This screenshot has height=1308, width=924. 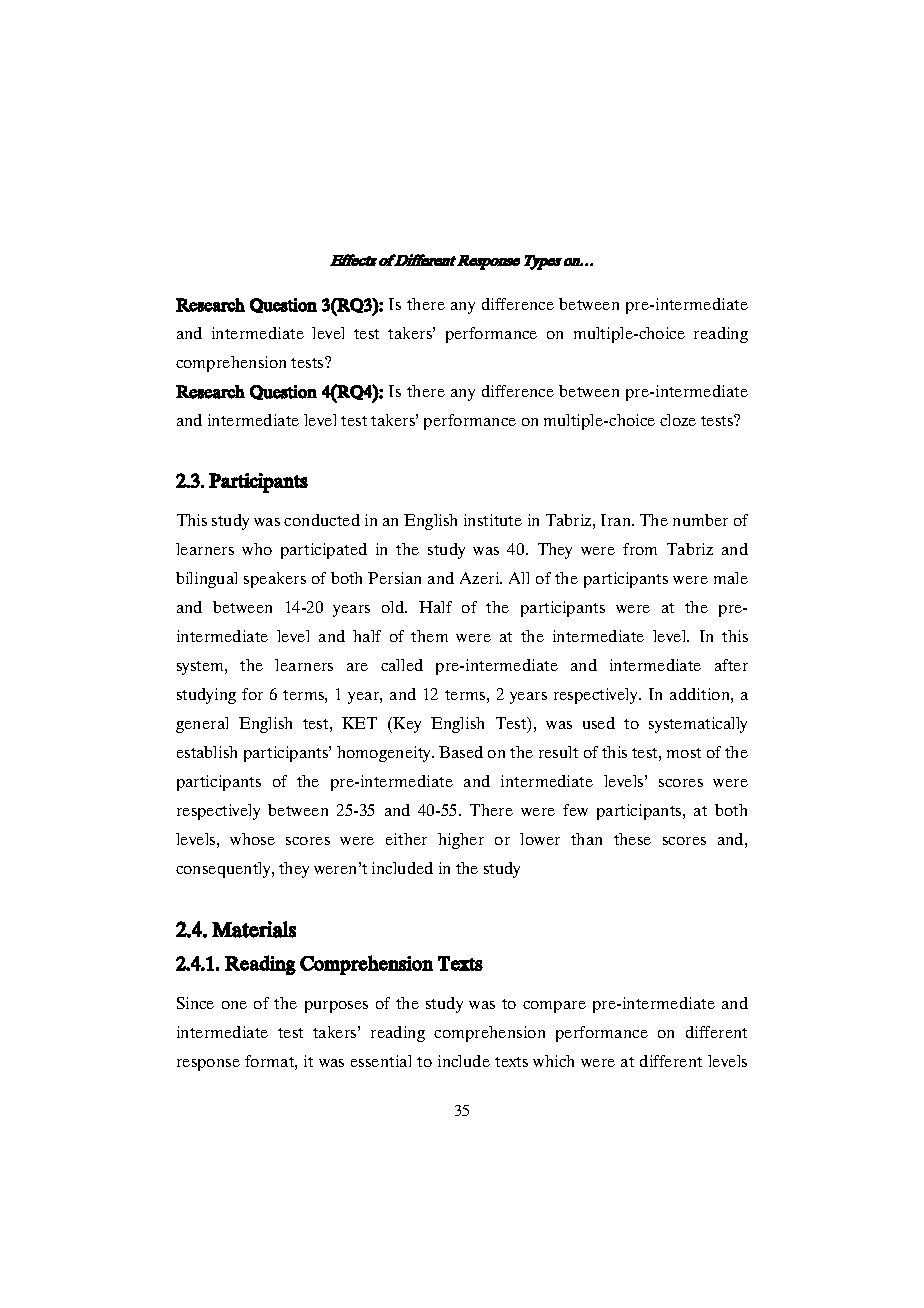 I want to click on cloze, so click(x=678, y=420).
